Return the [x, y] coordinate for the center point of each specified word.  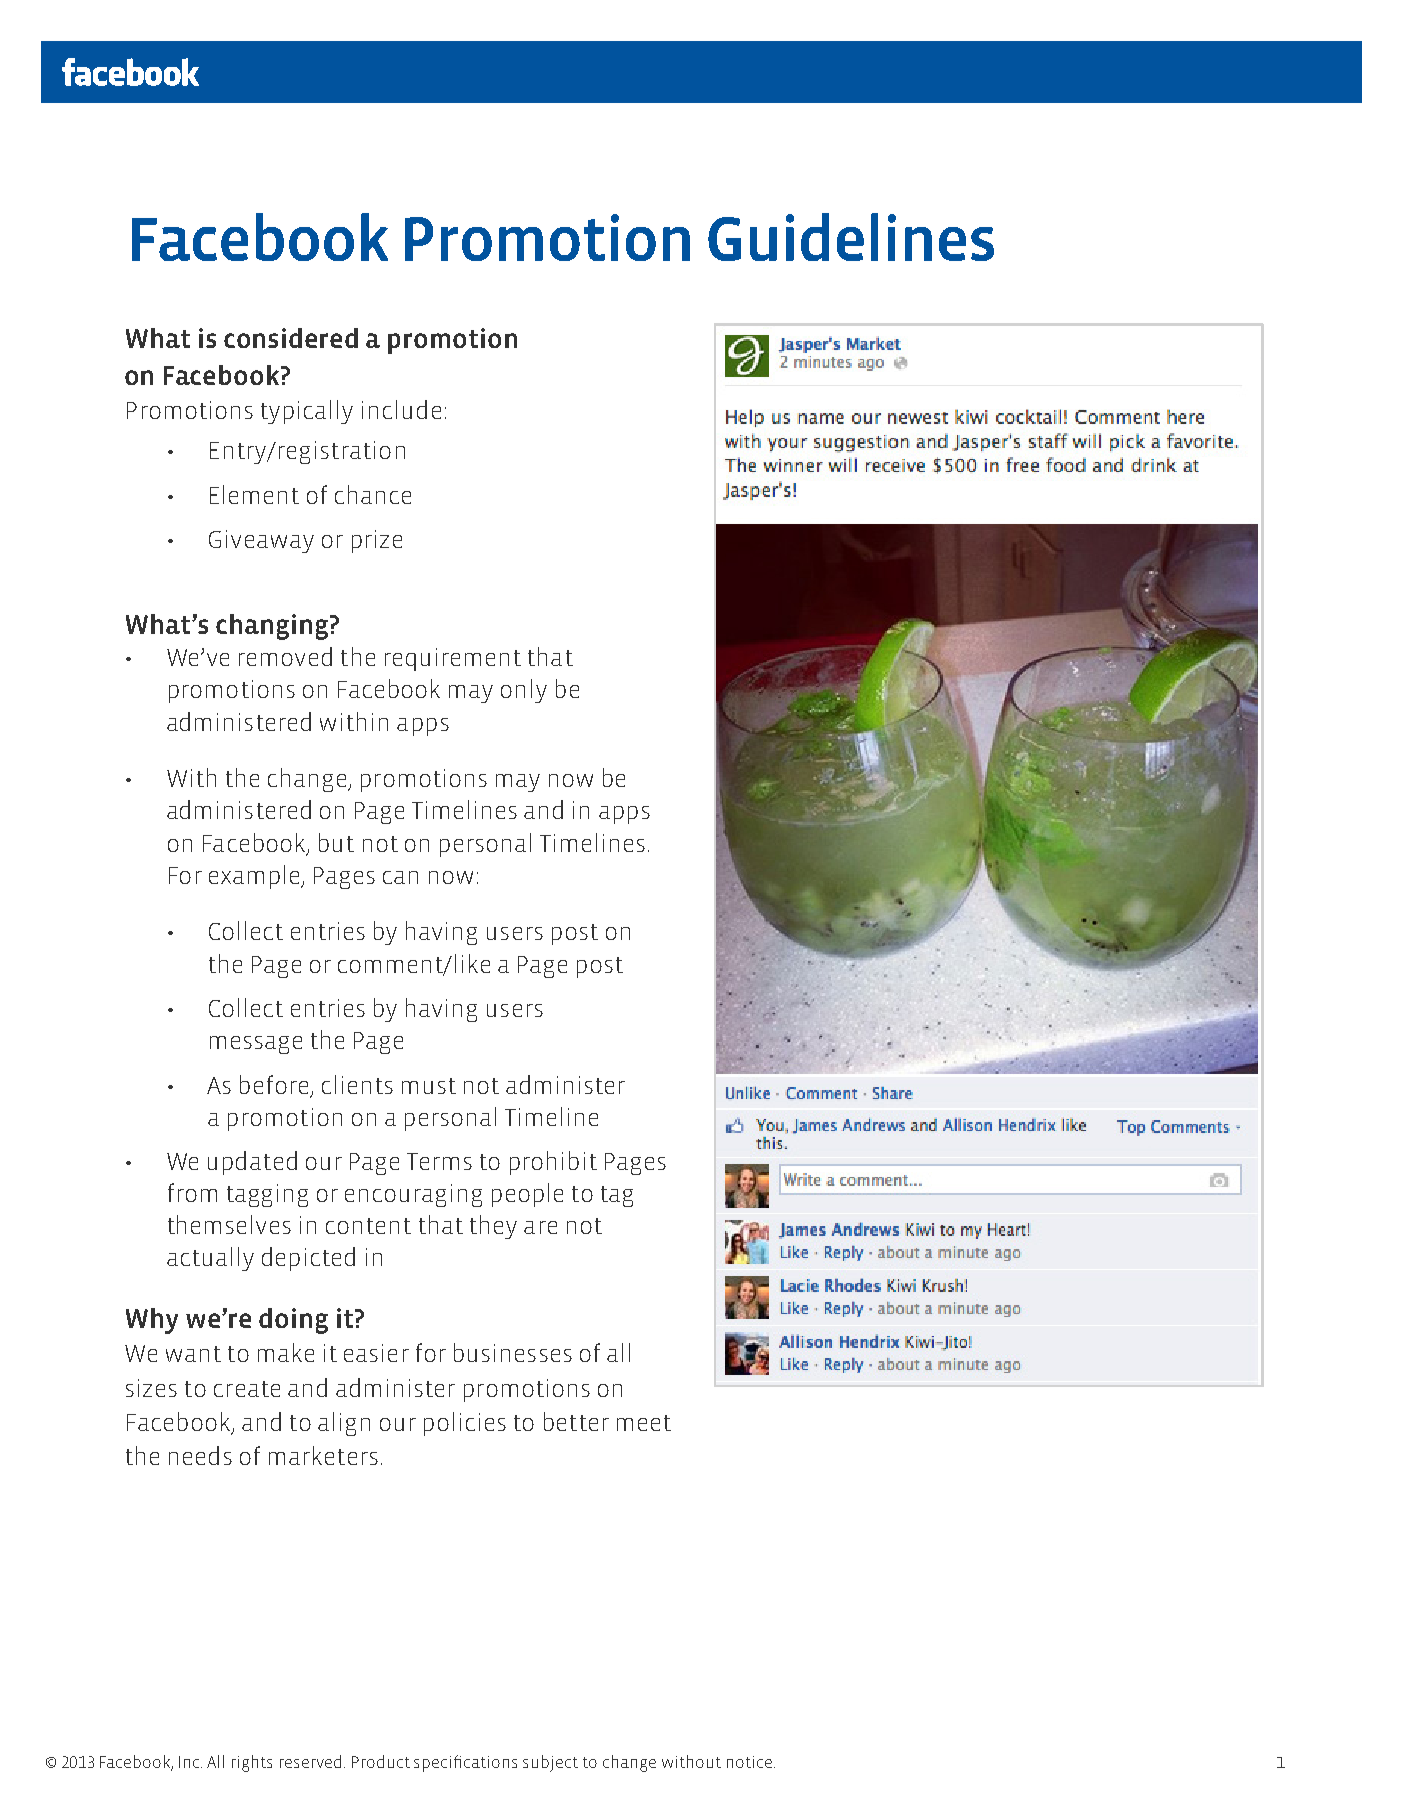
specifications [465, 1763]
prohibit [553, 1163]
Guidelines [851, 237]
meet [644, 1423]
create [247, 1389]
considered [291, 338]
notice [749, 1762]
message [256, 1045]
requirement [453, 659]
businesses [513, 1352]
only [524, 691]
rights [252, 1763]
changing [273, 627]
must [429, 1086]
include [401, 409]
